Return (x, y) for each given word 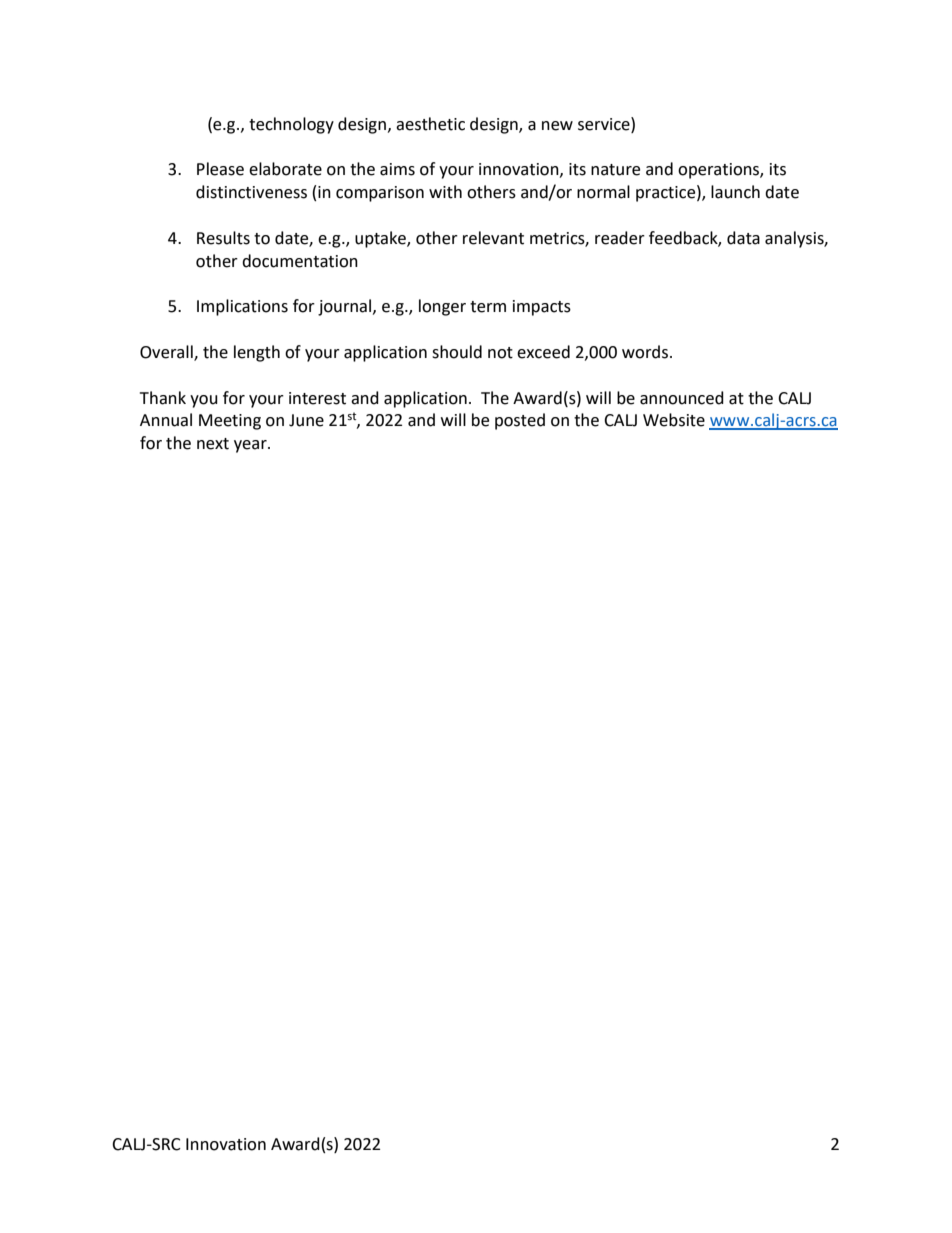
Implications (242, 307)
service (605, 124)
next (213, 444)
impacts (542, 308)
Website (674, 420)
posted (520, 421)
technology (291, 125)
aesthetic (430, 124)
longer (442, 307)
